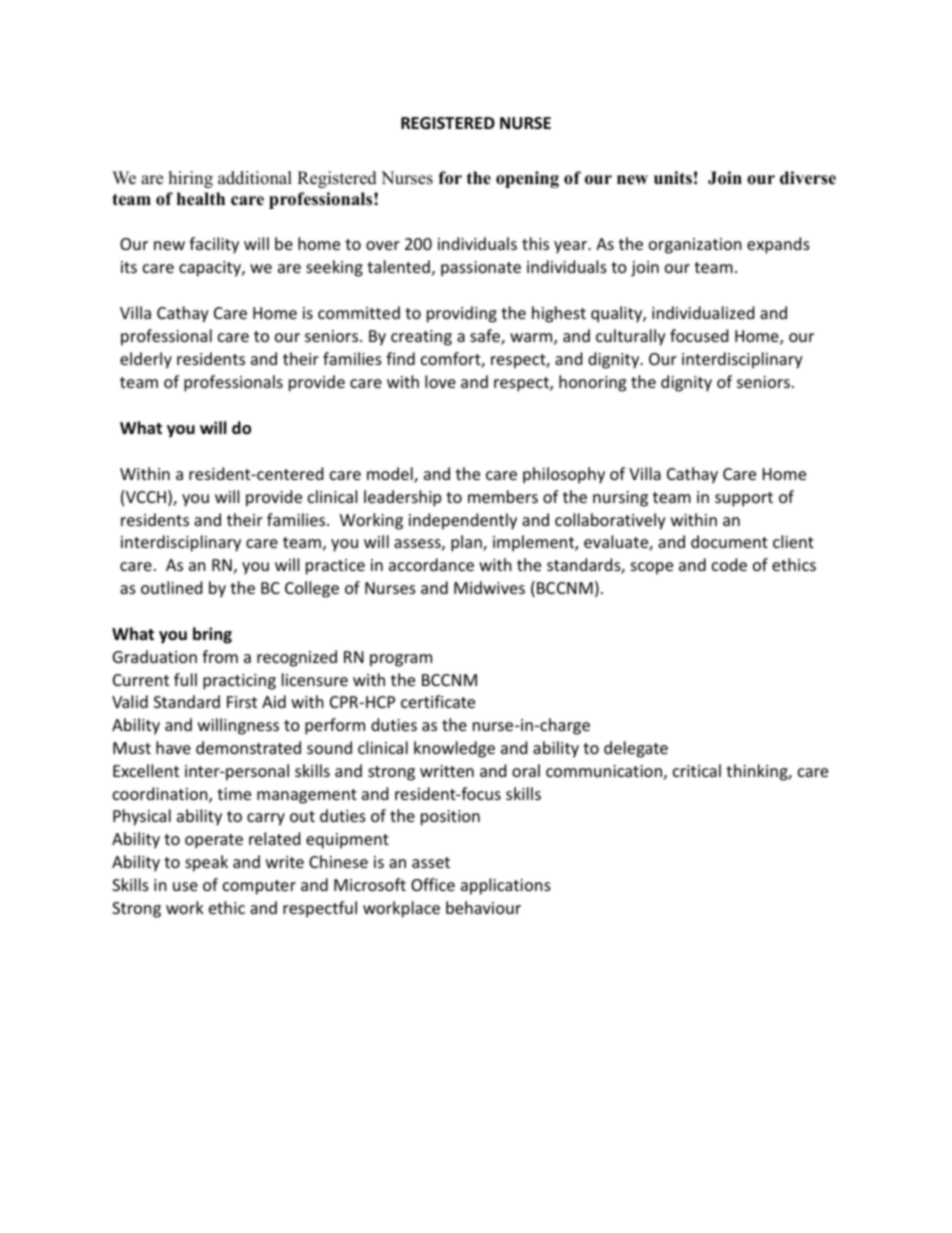  Describe the element at coordinates (146, 360) in the screenshot. I see `elderly` at that location.
